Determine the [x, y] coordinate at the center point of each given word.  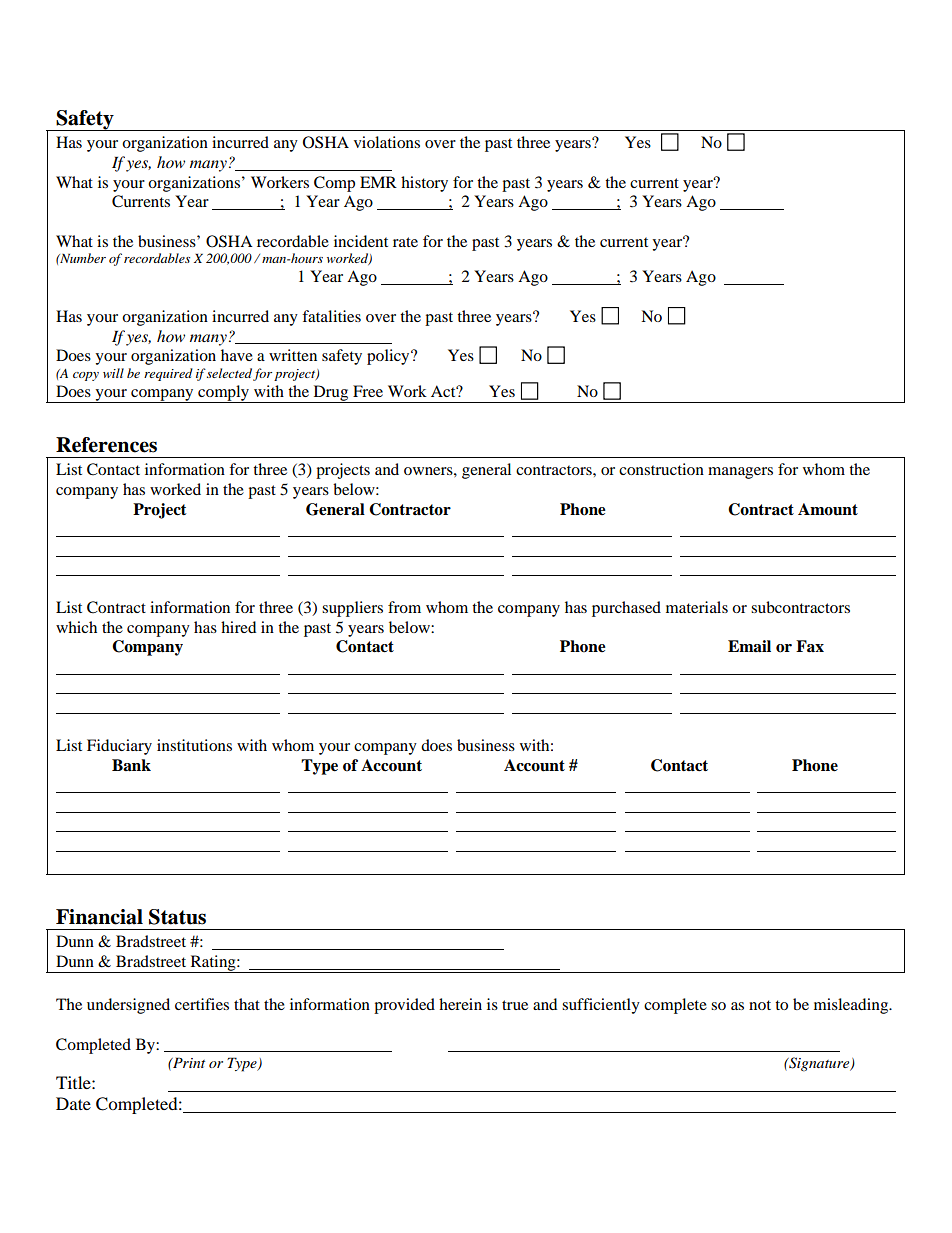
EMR [378, 182]
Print [188, 1062]
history [424, 184]
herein [460, 1004]
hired [238, 627]
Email [749, 646]
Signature [819, 1064]
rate [405, 242]
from [404, 607]
